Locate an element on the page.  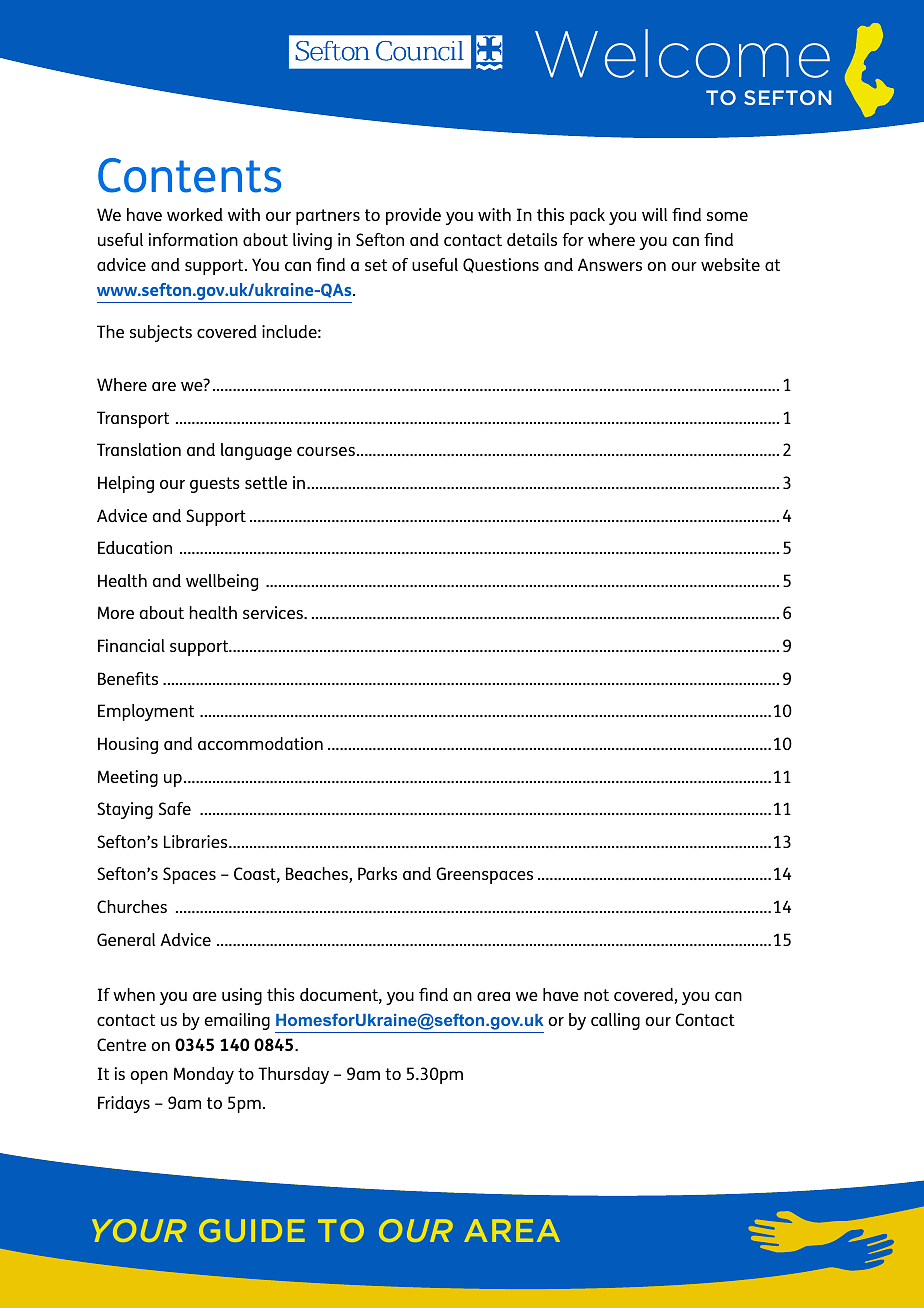
calling is located at coordinates (615, 1021).
